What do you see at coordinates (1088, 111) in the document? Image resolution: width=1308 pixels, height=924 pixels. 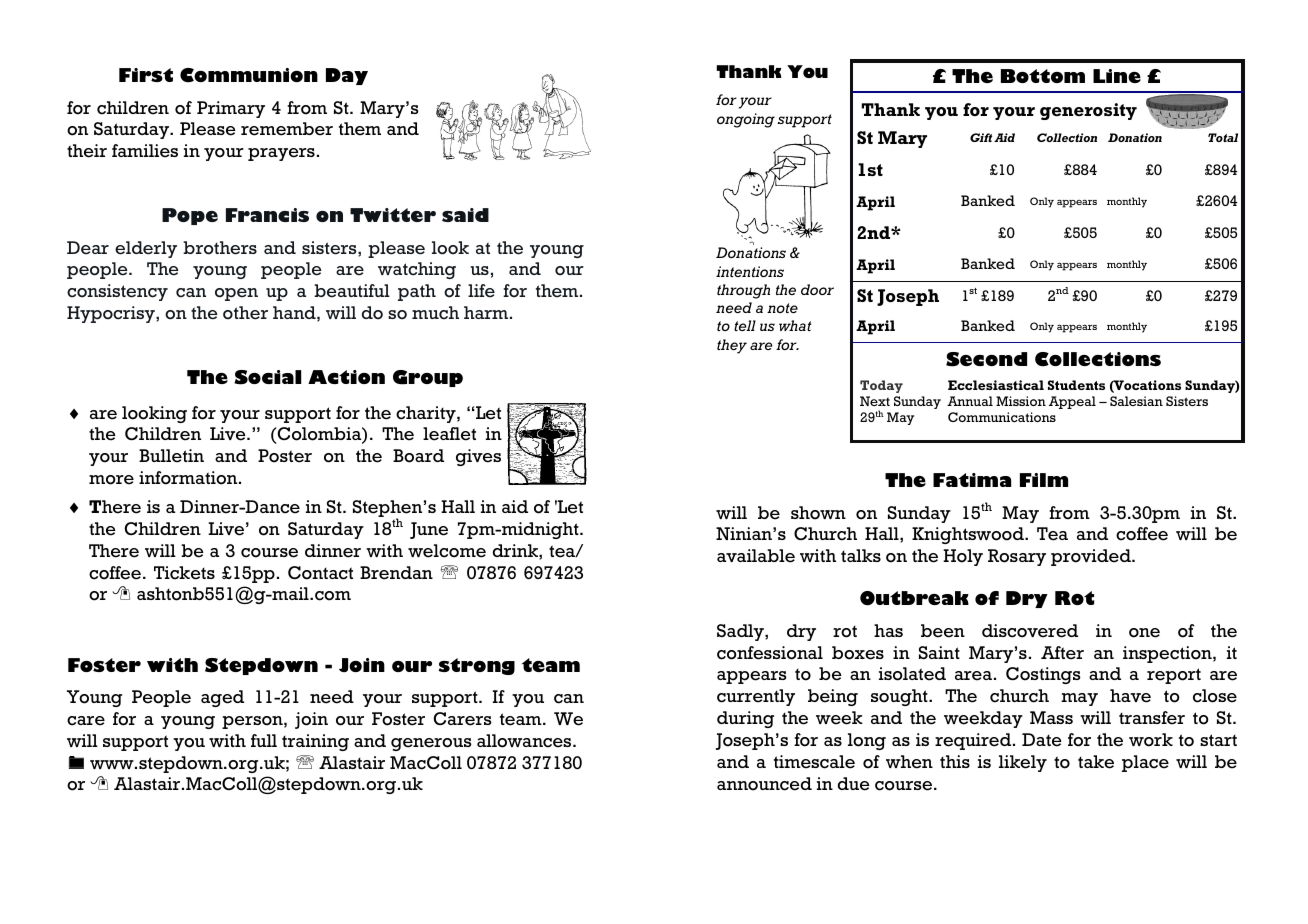 I see `generosity` at bounding box center [1088, 111].
